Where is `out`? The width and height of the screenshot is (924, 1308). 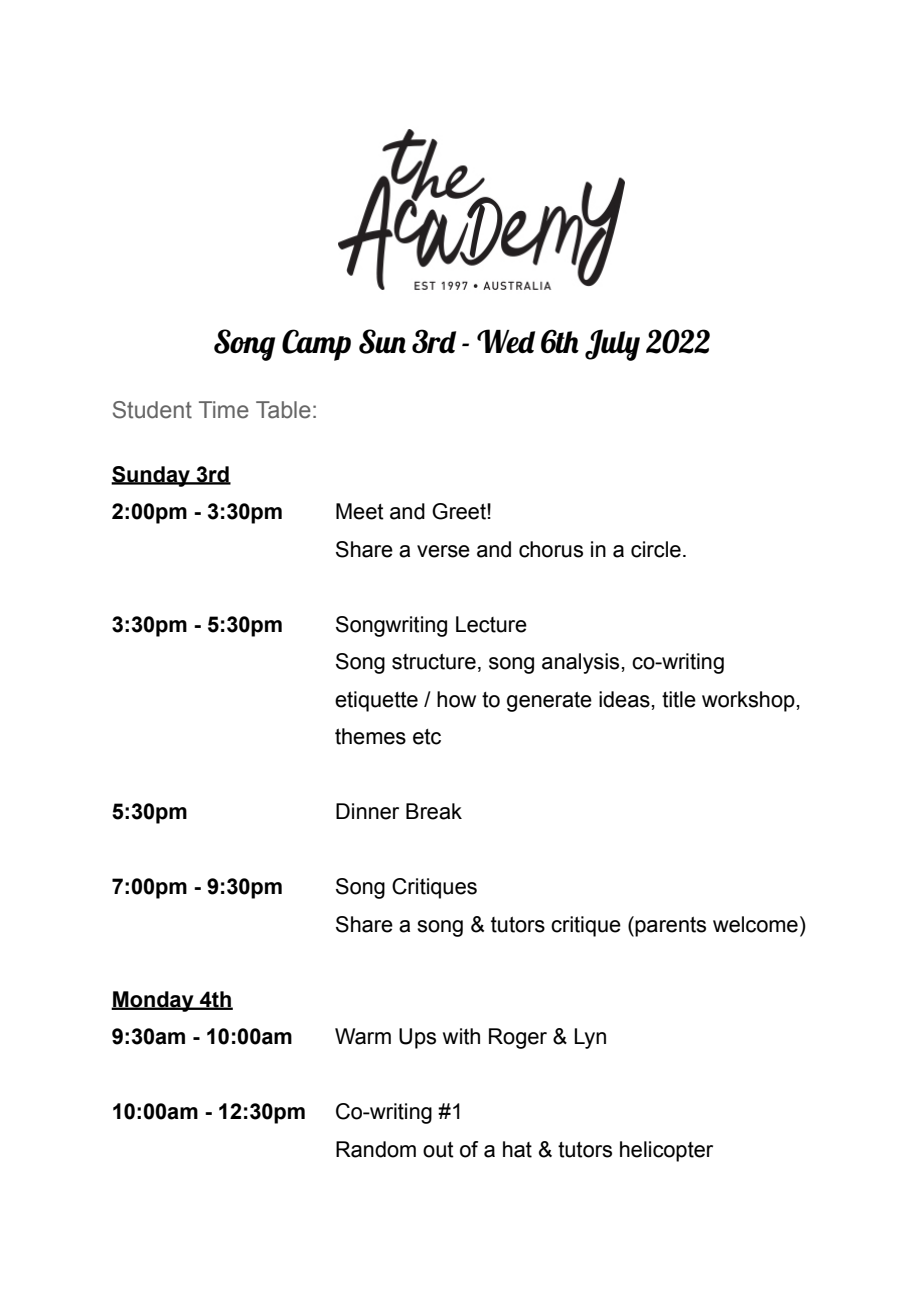 out is located at coordinates (438, 1150).
